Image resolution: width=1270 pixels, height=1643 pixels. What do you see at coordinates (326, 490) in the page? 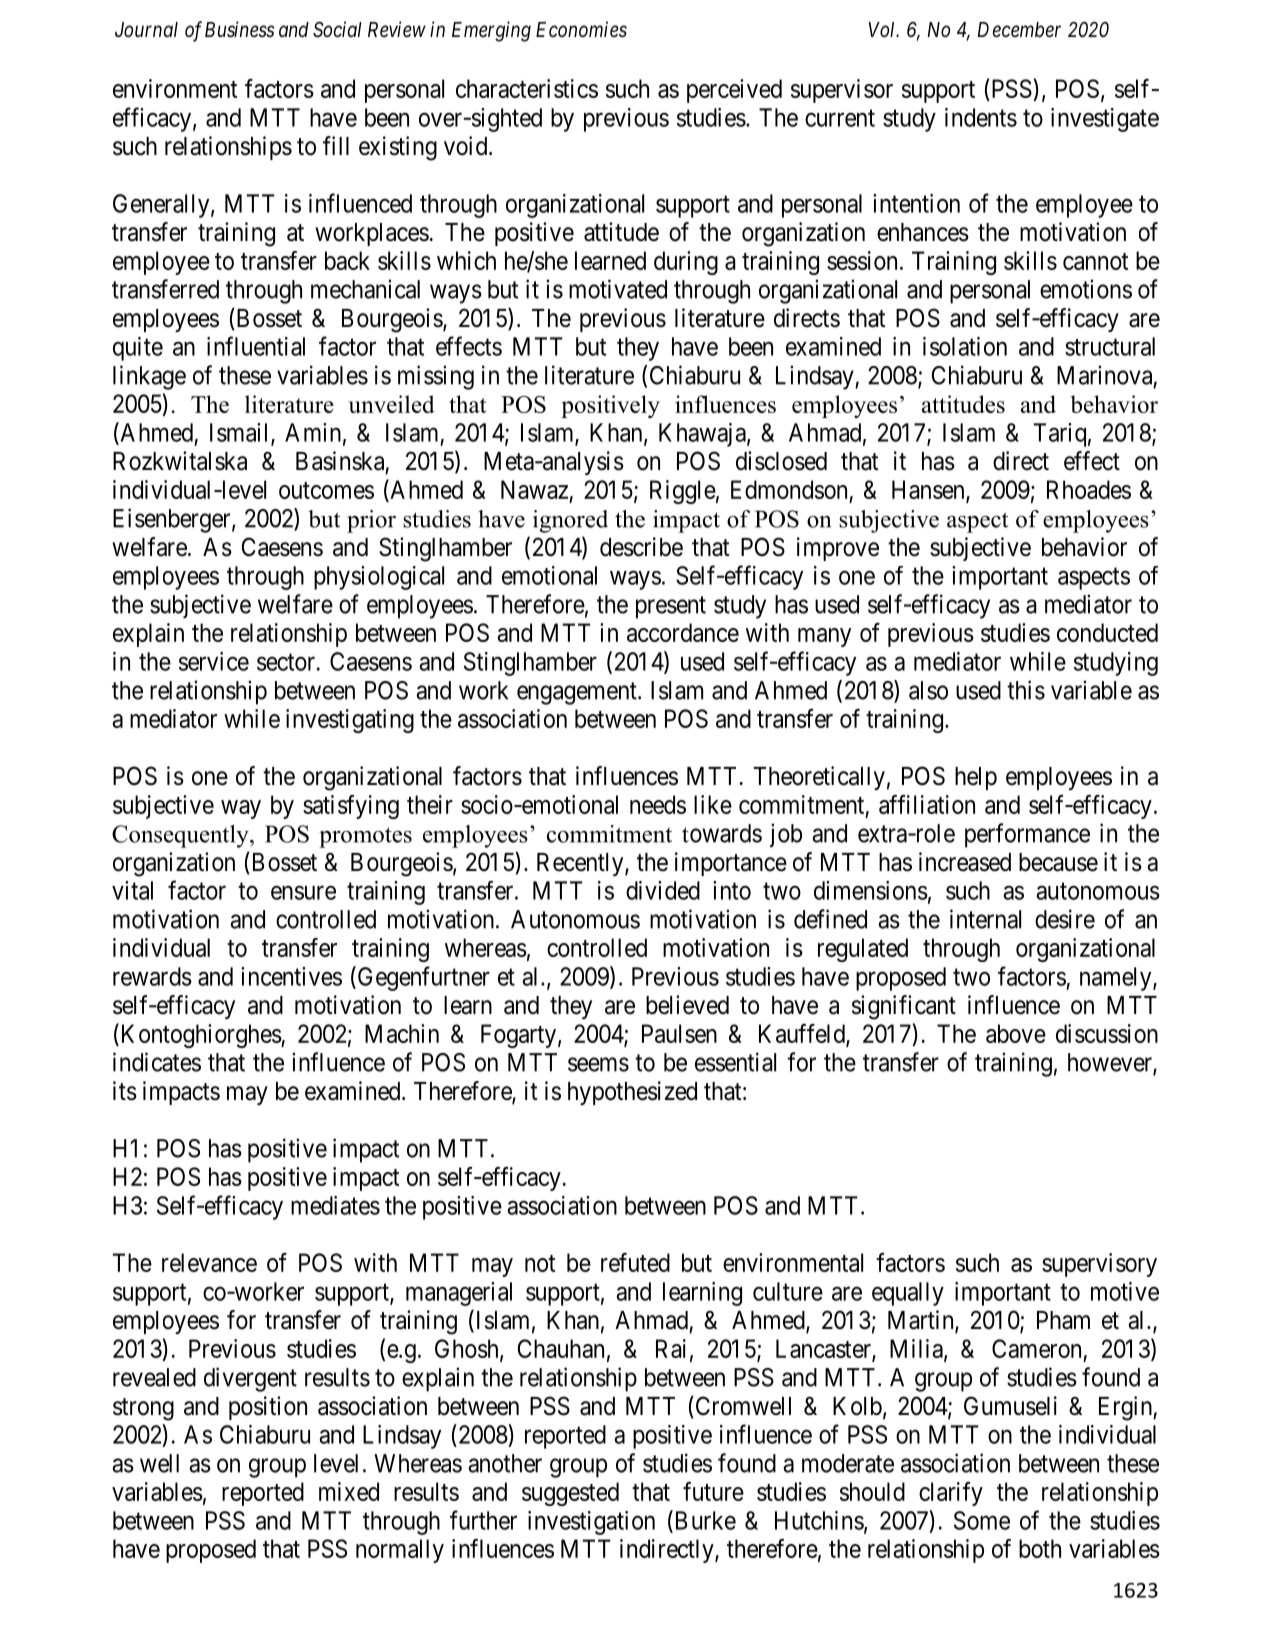
I see `outcomes` at bounding box center [326, 490].
